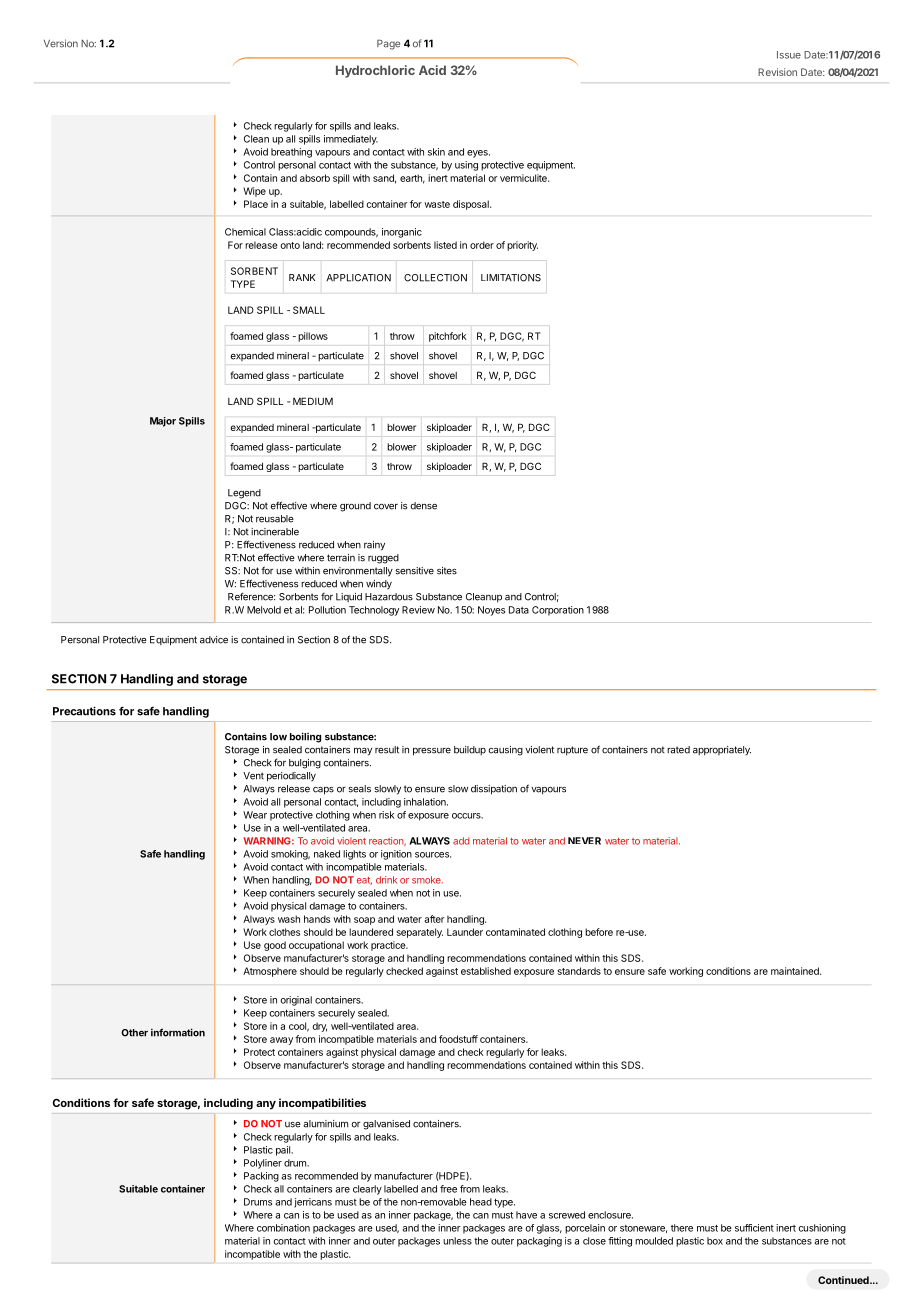 The height and width of the screenshot is (1308, 924). I want to click on appropriately, so click(722, 751).
